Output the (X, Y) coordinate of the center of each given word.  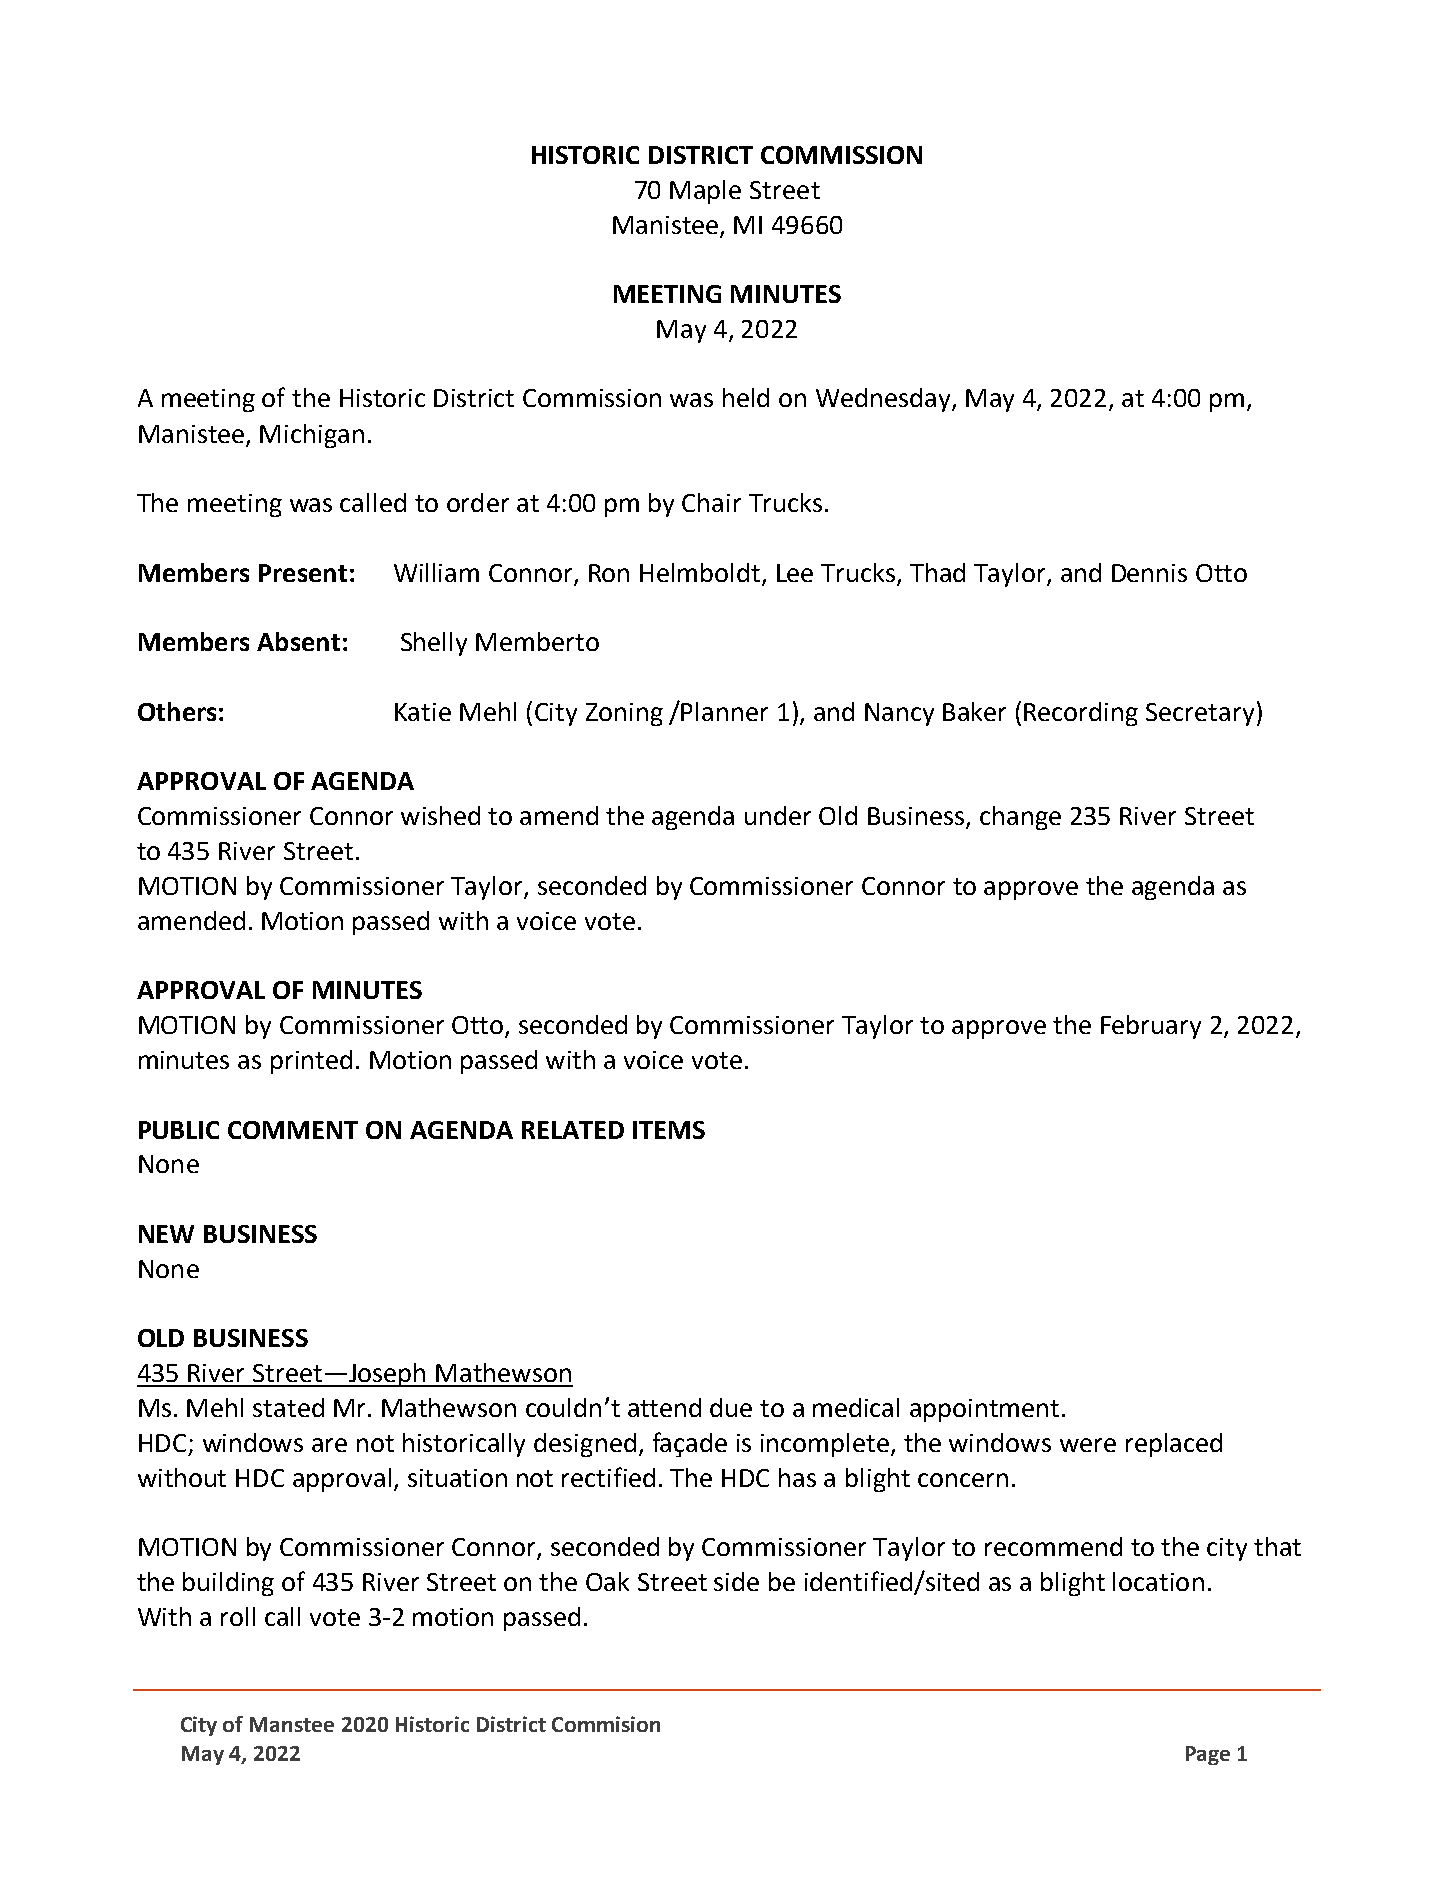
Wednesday (884, 400)
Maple (705, 192)
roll (238, 1616)
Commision (606, 1724)
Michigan (312, 436)
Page (1208, 1755)
